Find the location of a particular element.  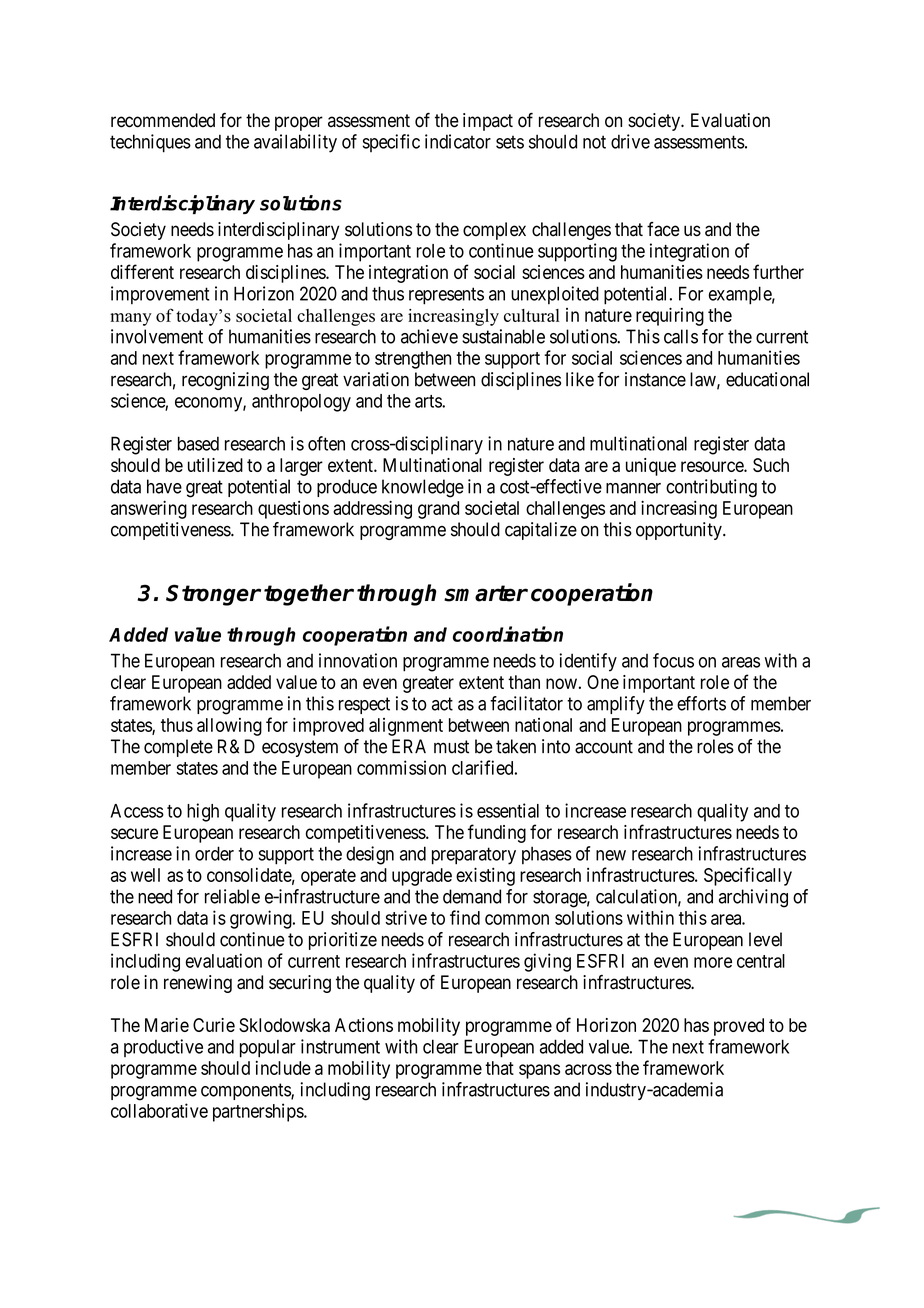

demand is located at coordinates (472, 896).
